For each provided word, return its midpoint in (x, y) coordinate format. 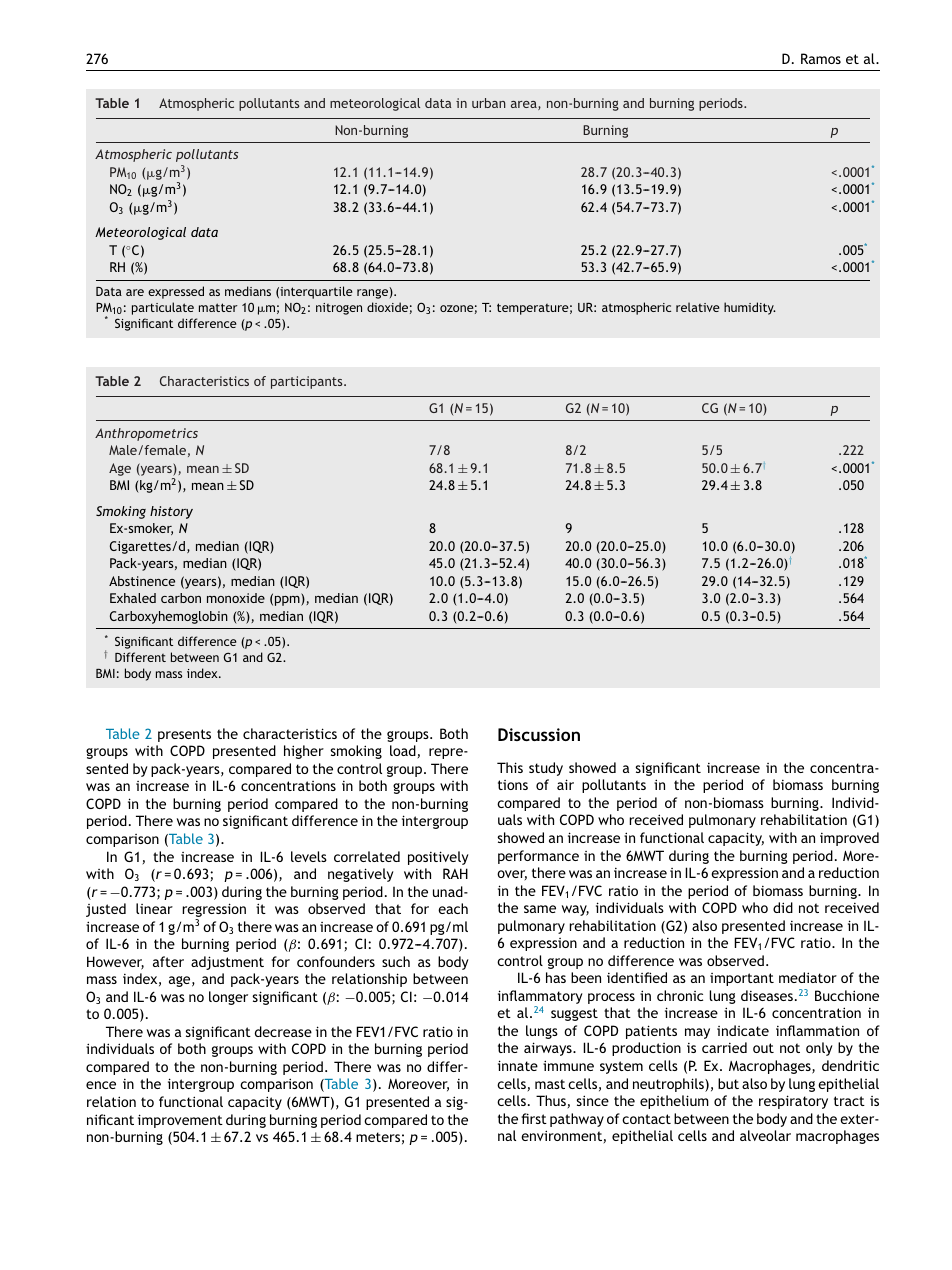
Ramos (821, 58)
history (171, 512)
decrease (283, 1031)
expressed (176, 292)
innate (518, 1065)
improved (849, 839)
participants (308, 382)
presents (184, 735)
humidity (750, 308)
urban (489, 103)
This (510, 767)
